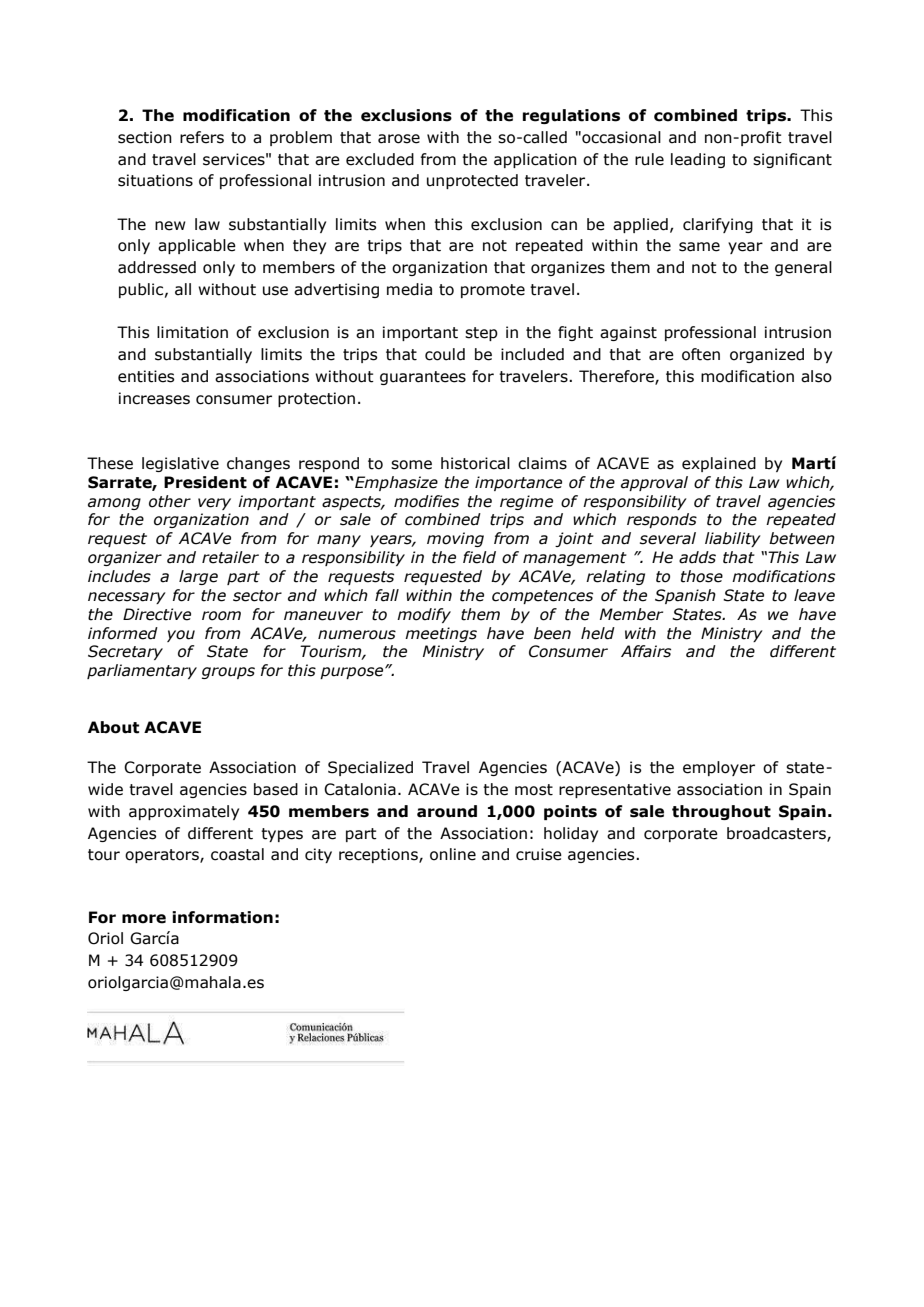 The height and width of the screenshot is (1307, 924). What do you see at coordinates (701, 354) in the screenshot?
I see `often` at bounding box center [701, 354].
